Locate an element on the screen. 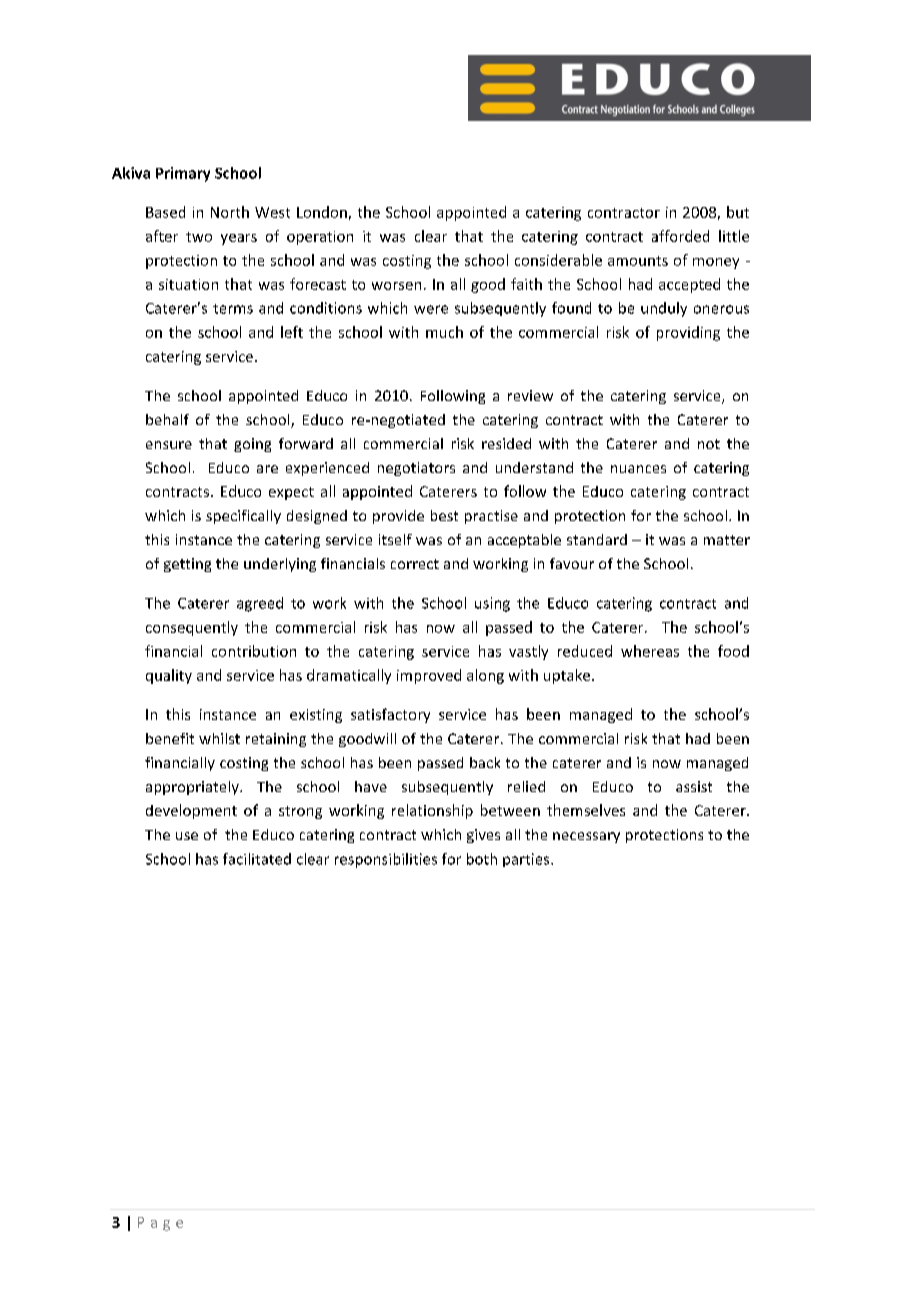 The height and width of the screenshot is (1308, 924). necessary is located at coordinates (586, 837).
